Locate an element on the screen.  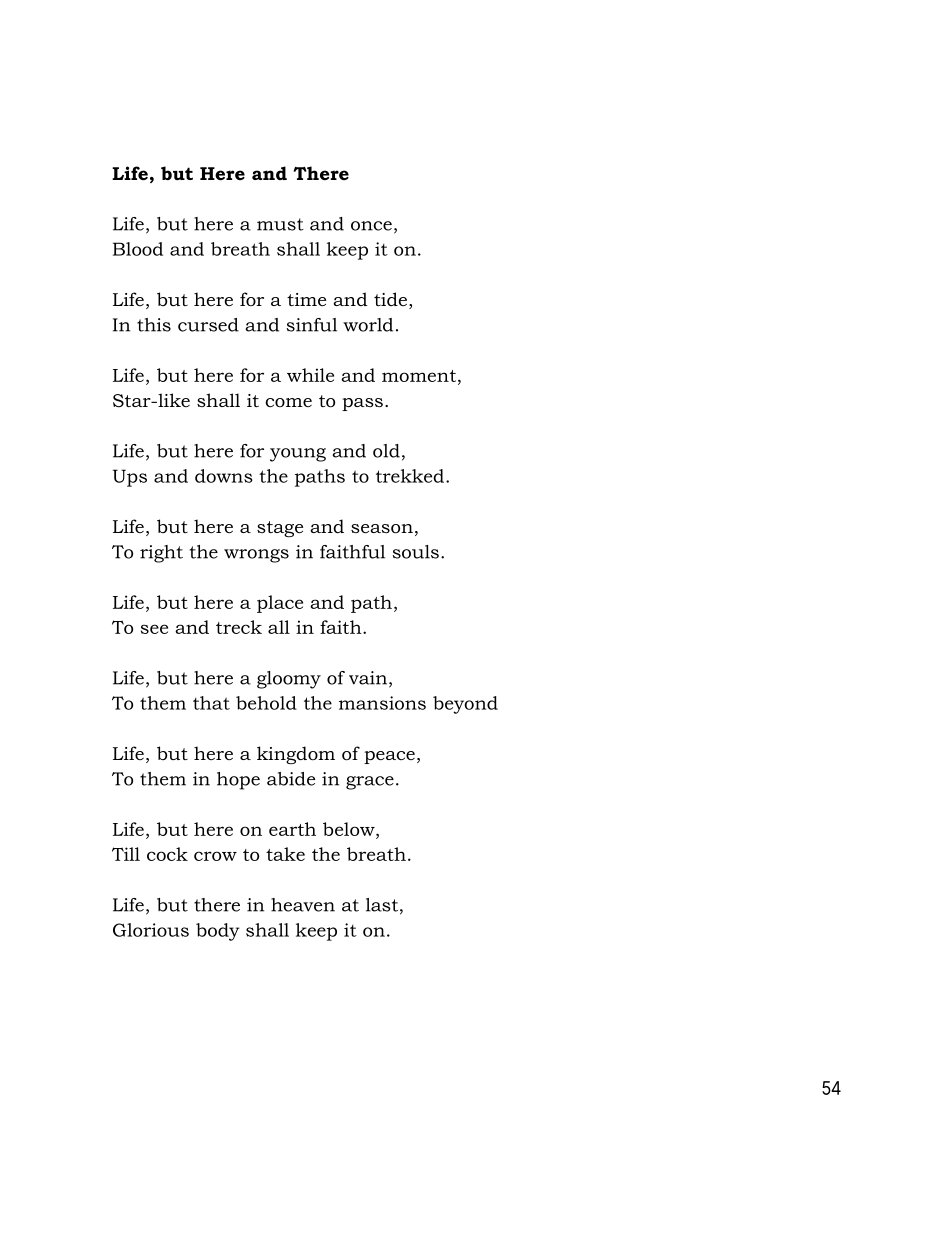
place is located at coordinates (280, 604).
